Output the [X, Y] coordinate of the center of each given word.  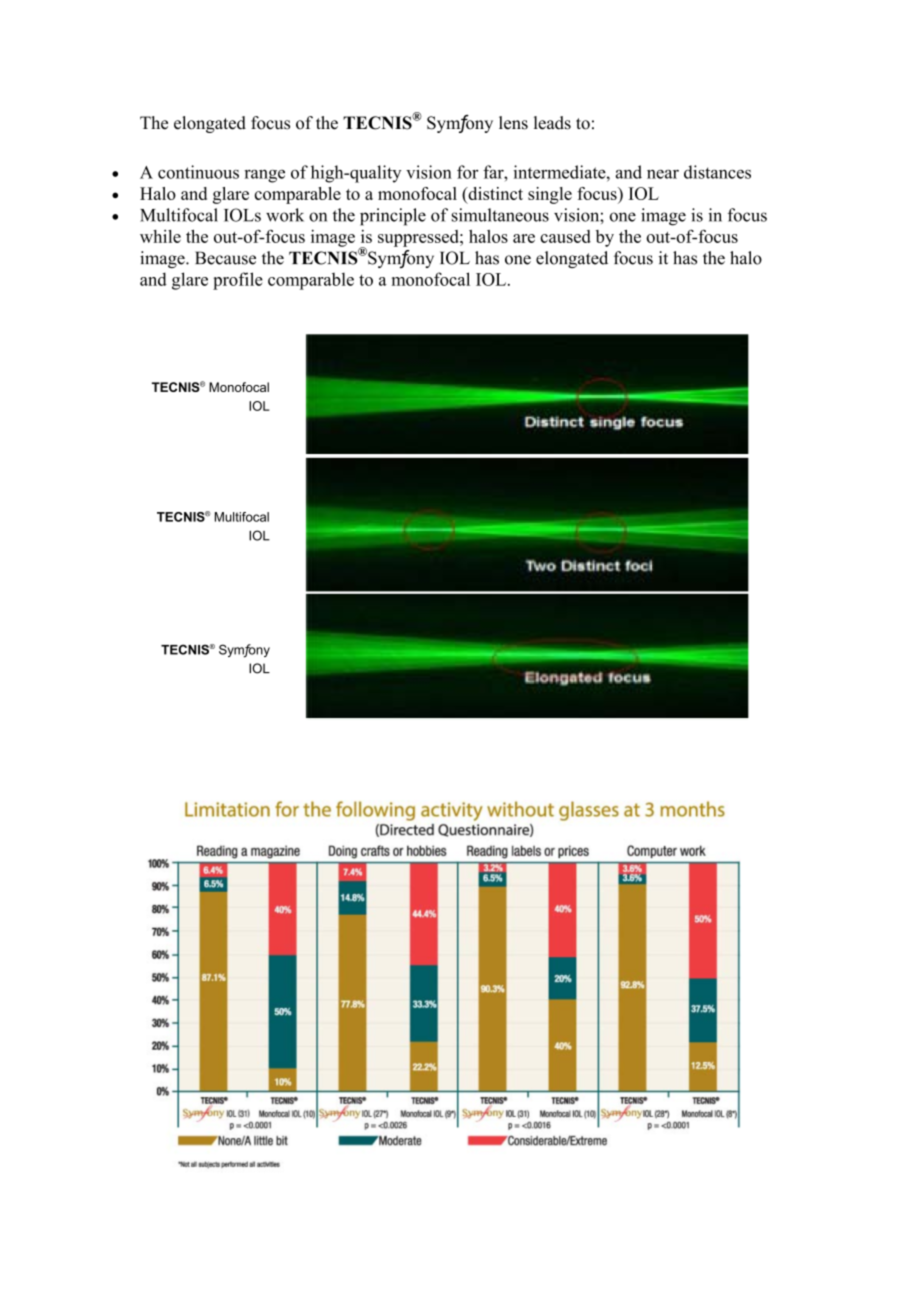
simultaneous [500, 215]
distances [717, 172]
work [285, 215]
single [550, 195]
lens [513, 123]
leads [552, 123]
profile [238, 281]
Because [225, 258]
